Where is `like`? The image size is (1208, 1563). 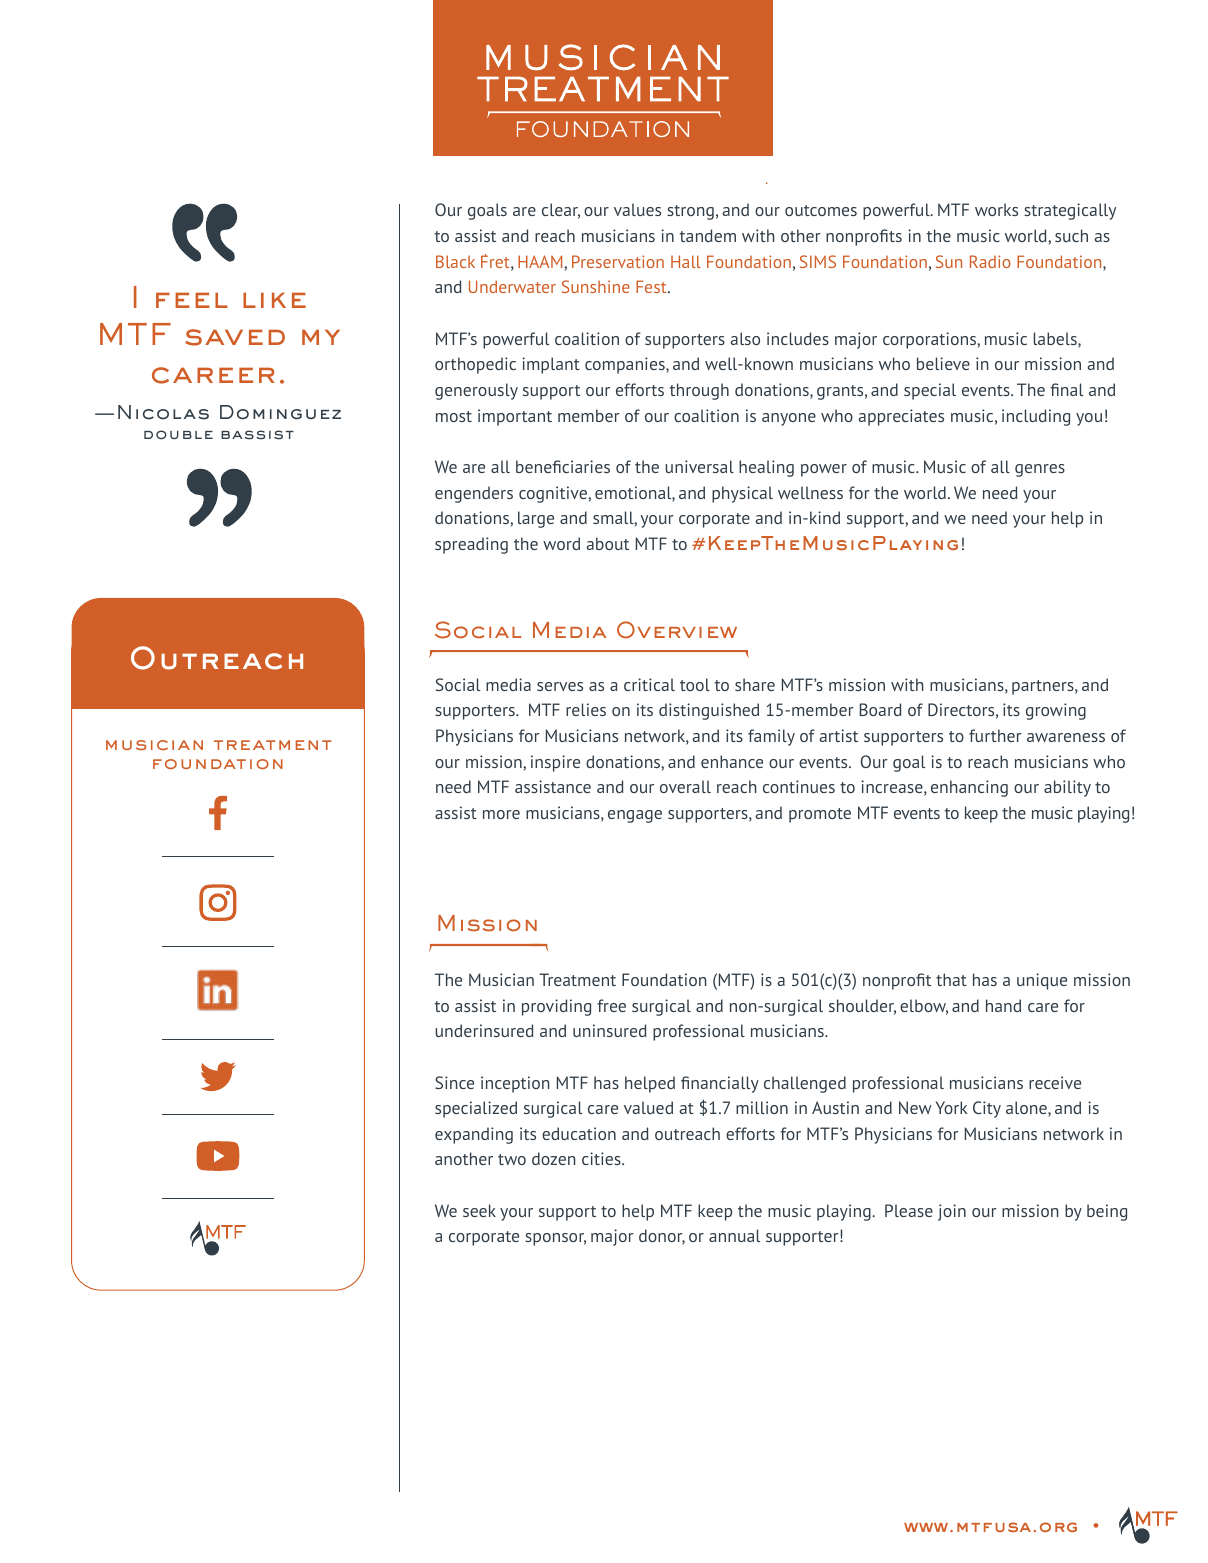 like is located at coordinates (274, 300).
